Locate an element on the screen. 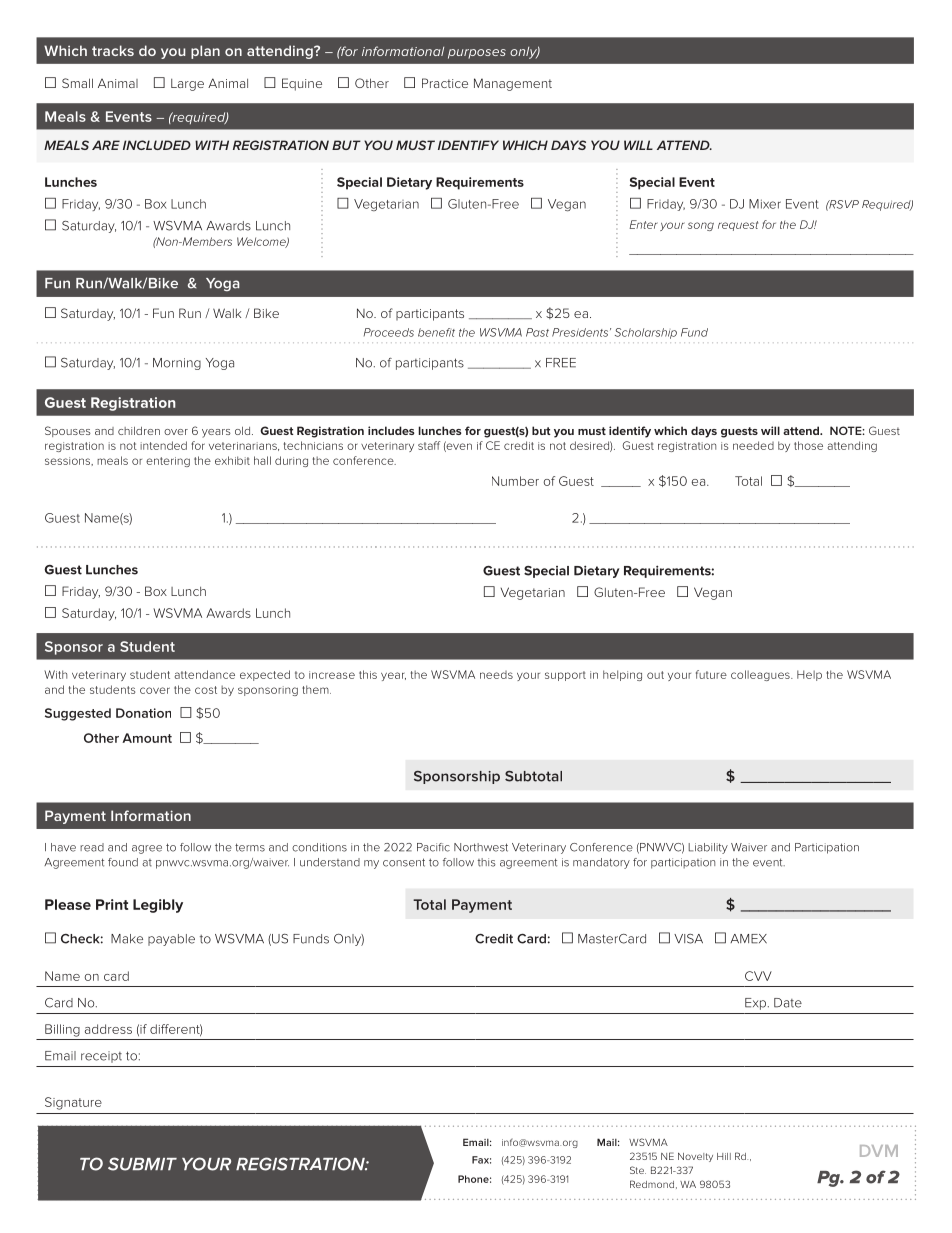  Practice is located at coordinates (445, 83).
